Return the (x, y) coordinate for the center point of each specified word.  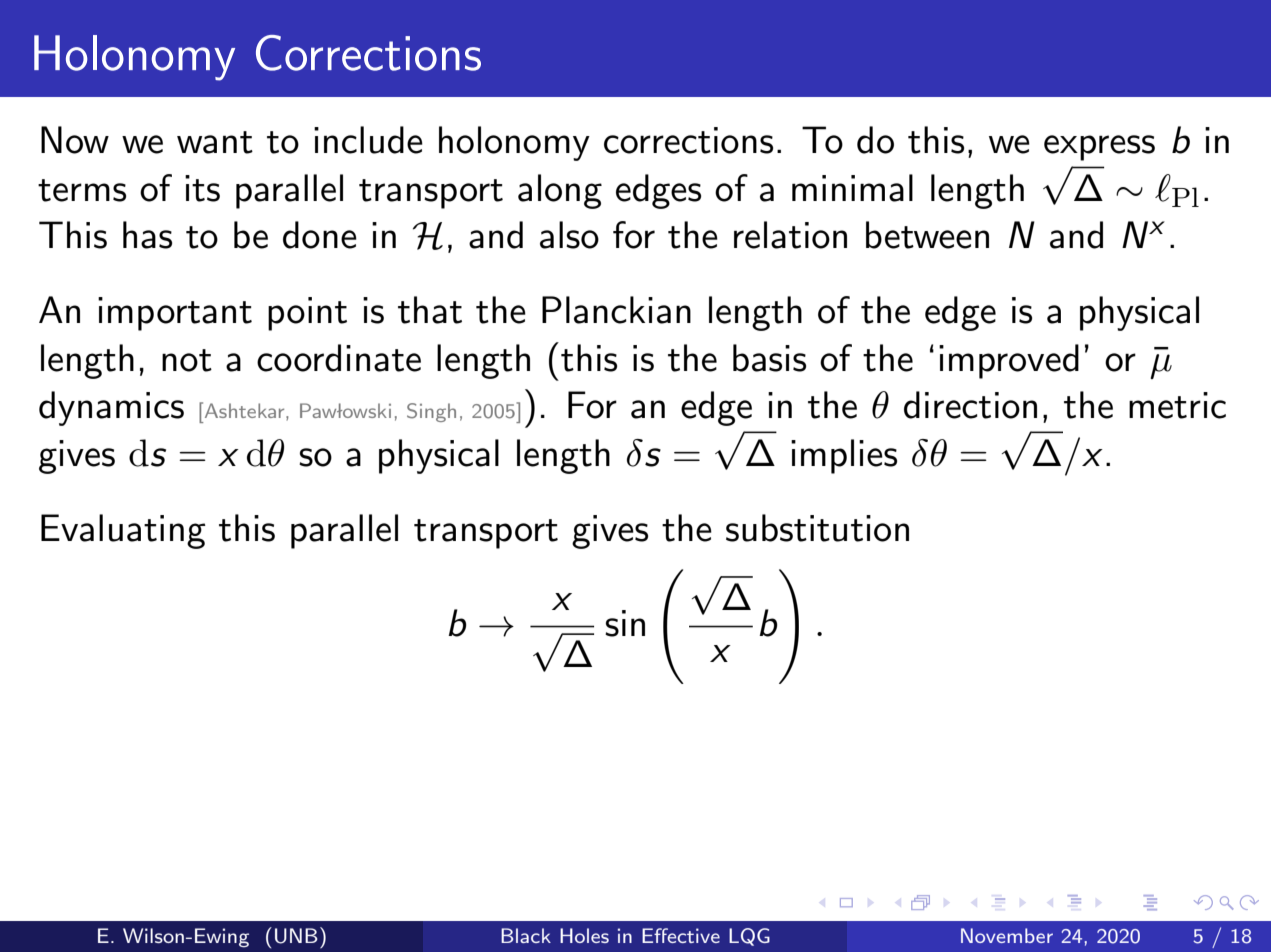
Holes (584, 935)
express (1099, 148)
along (560, 191)
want (215, 142)
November (1007, 935)
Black (526, 935)
